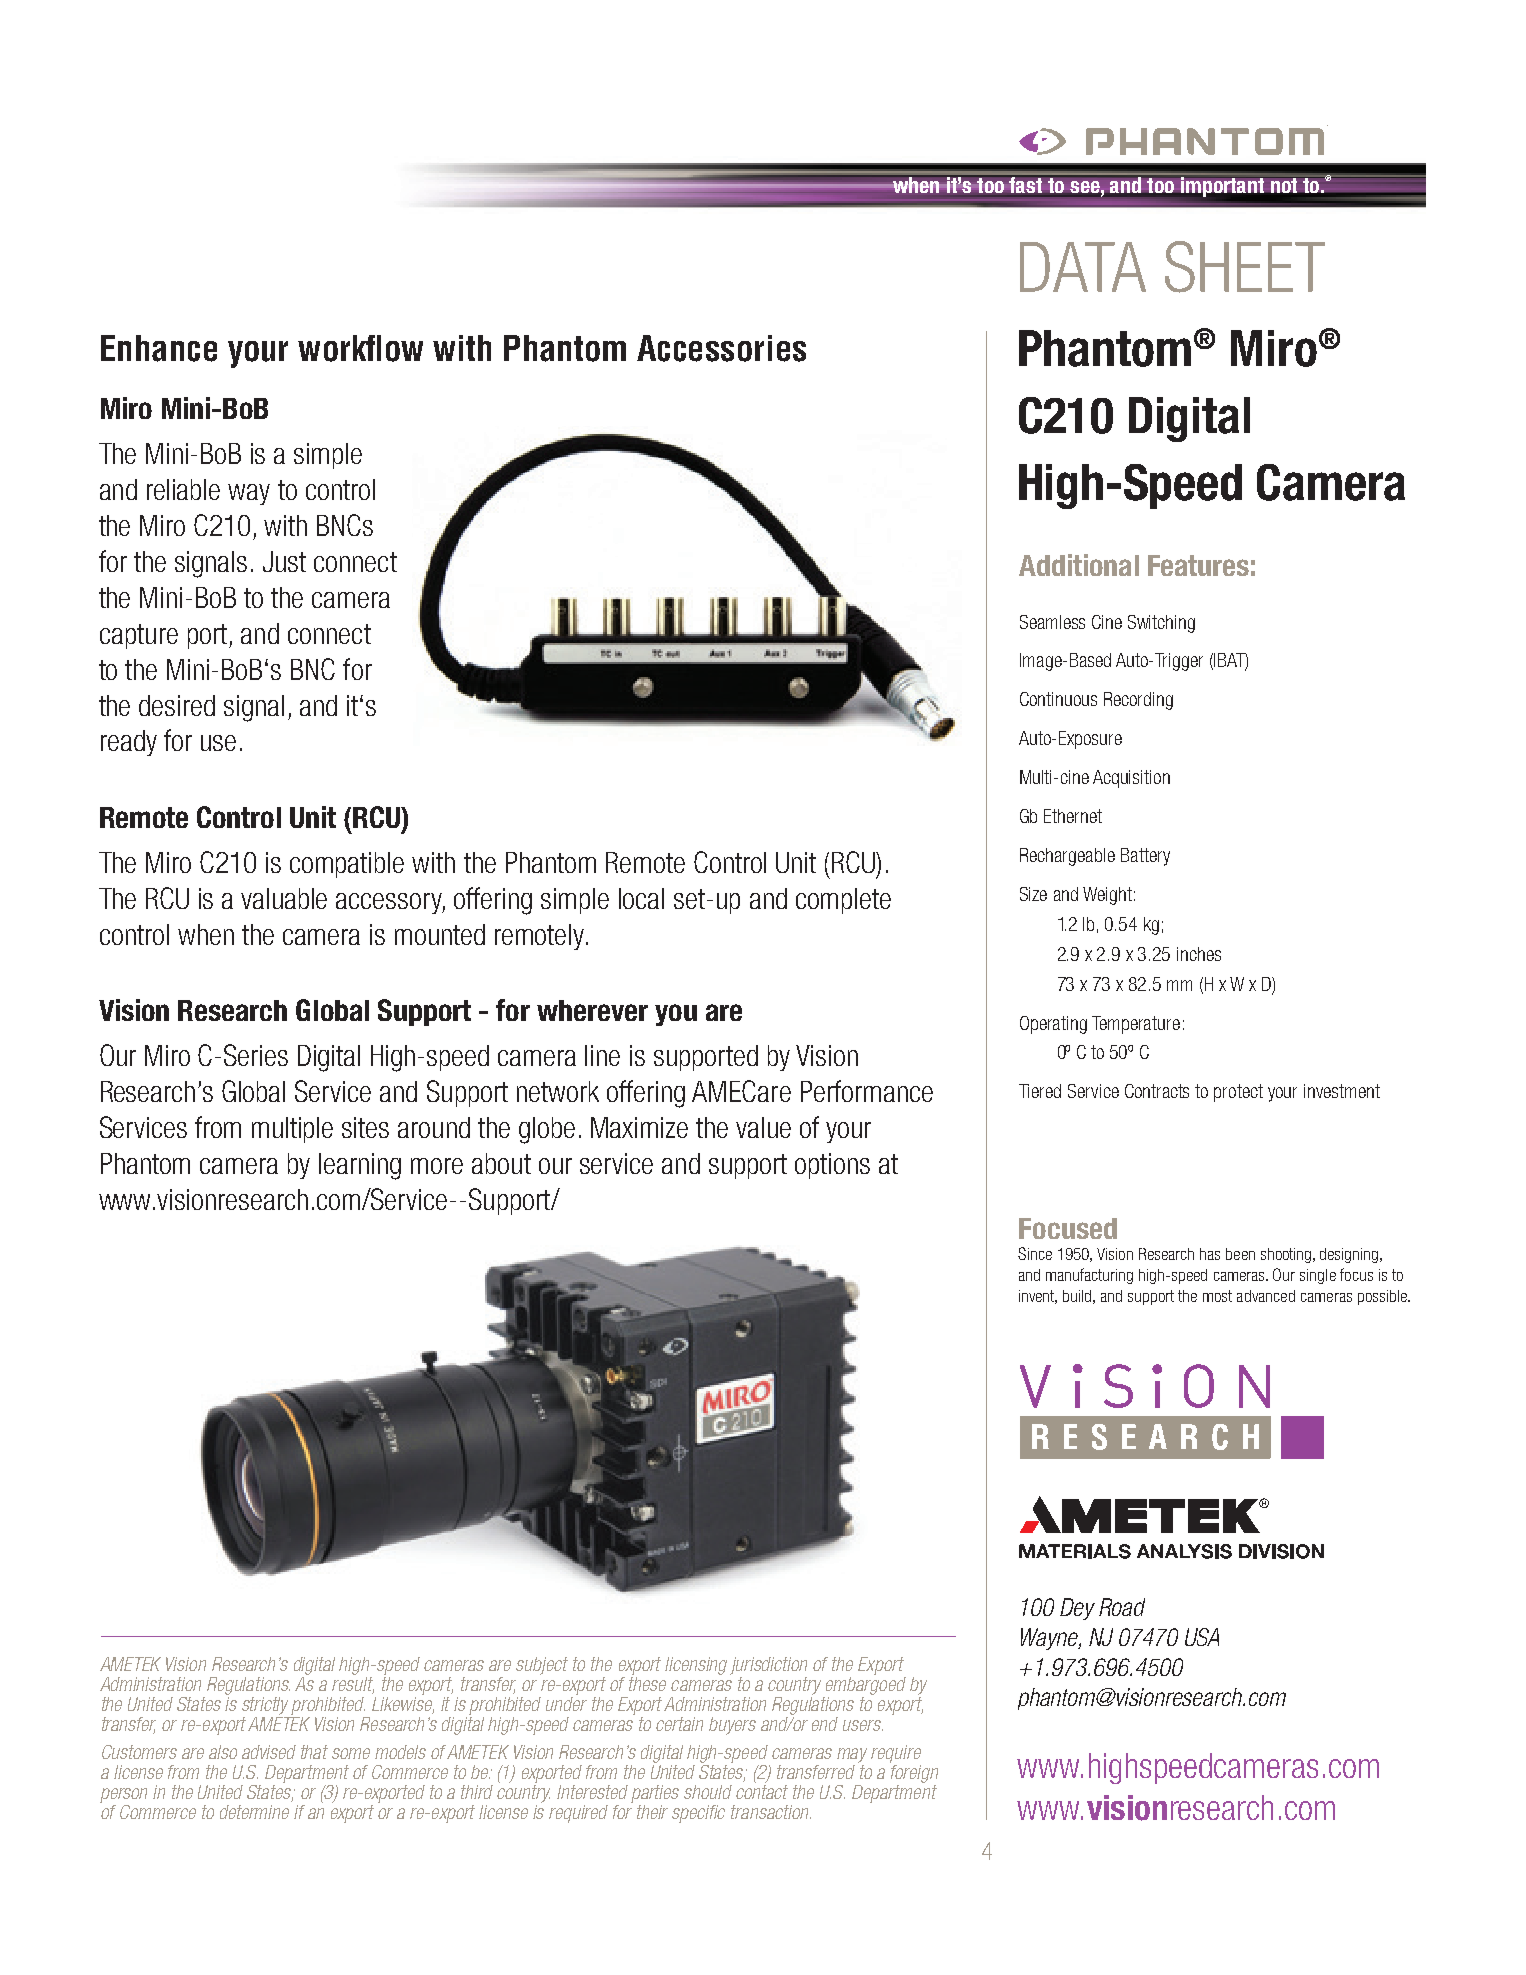 The height and width of the screenshot is (1975, 1526). Describe the element at coordinates (347, 865) in the screenshot. I see `compatible` at that location.
